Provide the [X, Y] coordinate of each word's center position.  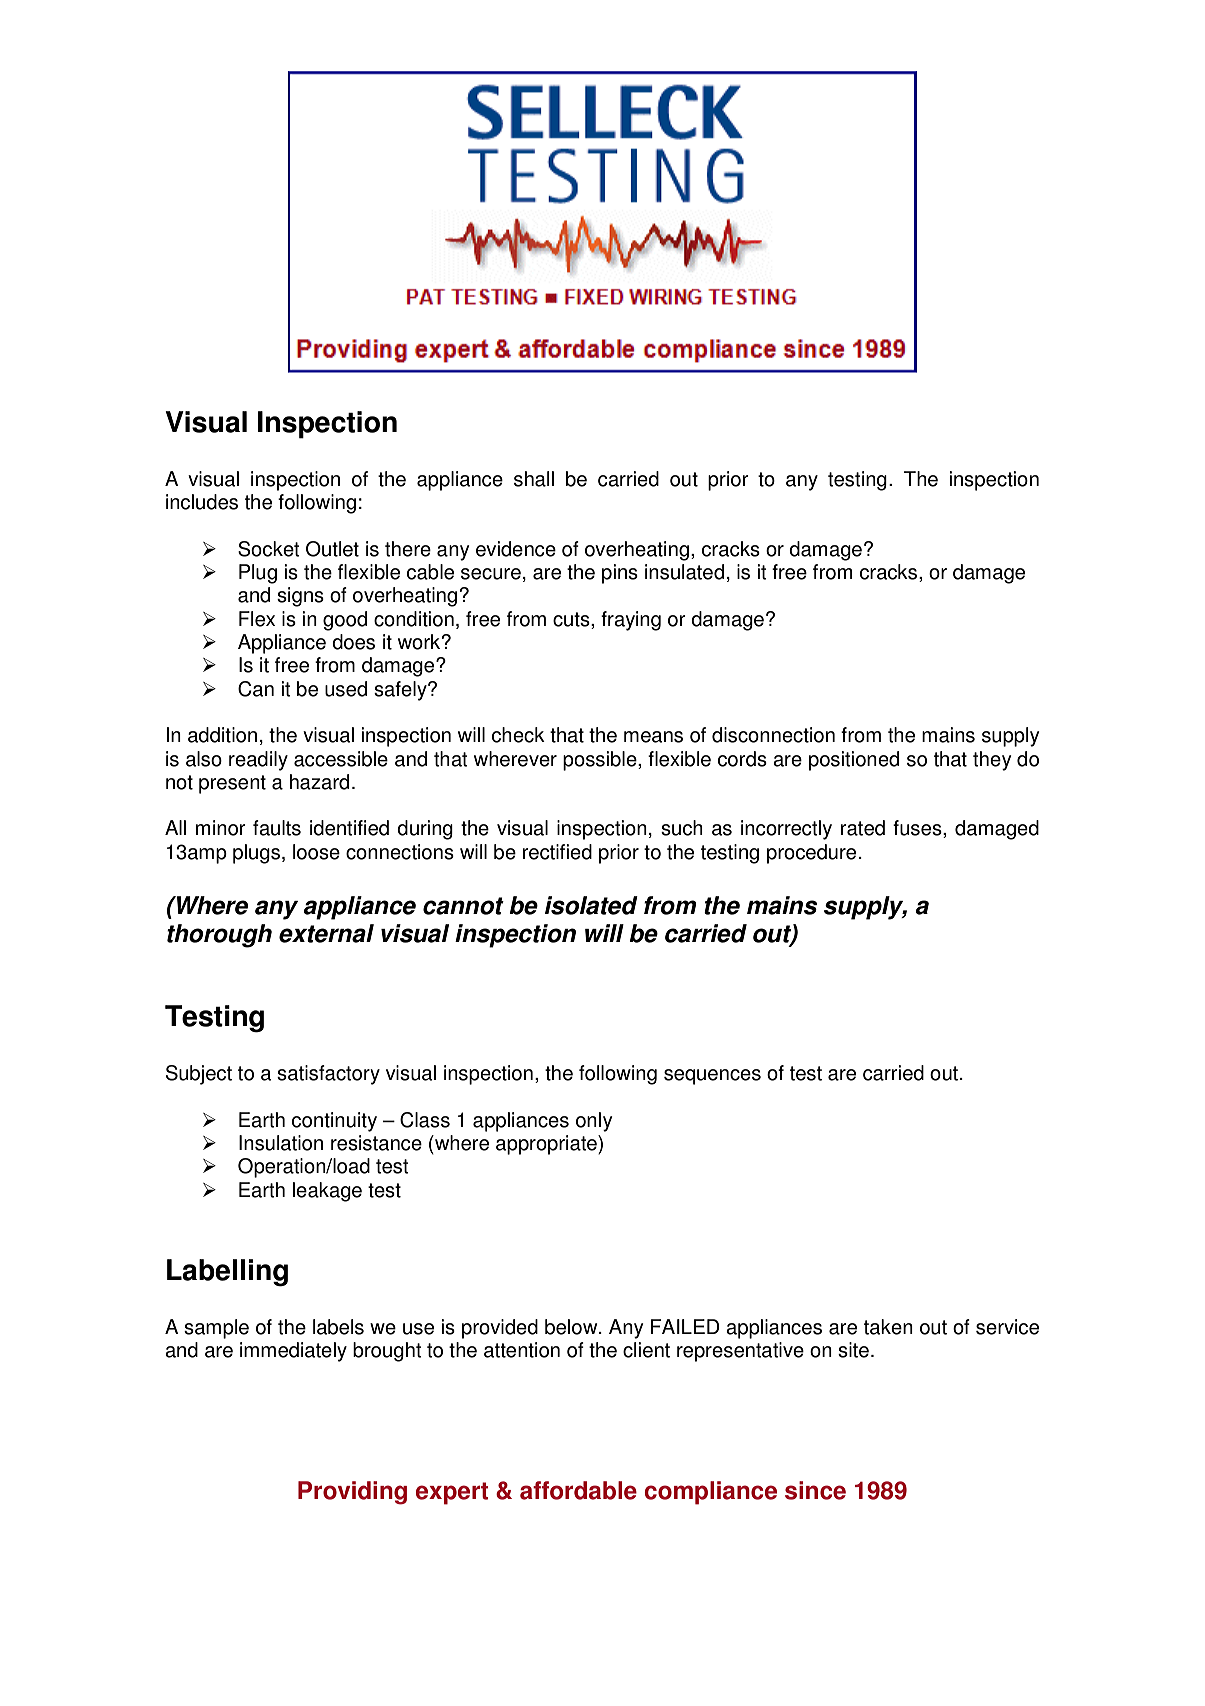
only [594, 1122]
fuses [918, 829]
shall [534, 479]
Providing [352, 1493]
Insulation [281, 1143]
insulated [684, 572]
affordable [578, 1490]
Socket [269, 549]
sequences [712, 1077]
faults [277, 828]
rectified [557, 852]
